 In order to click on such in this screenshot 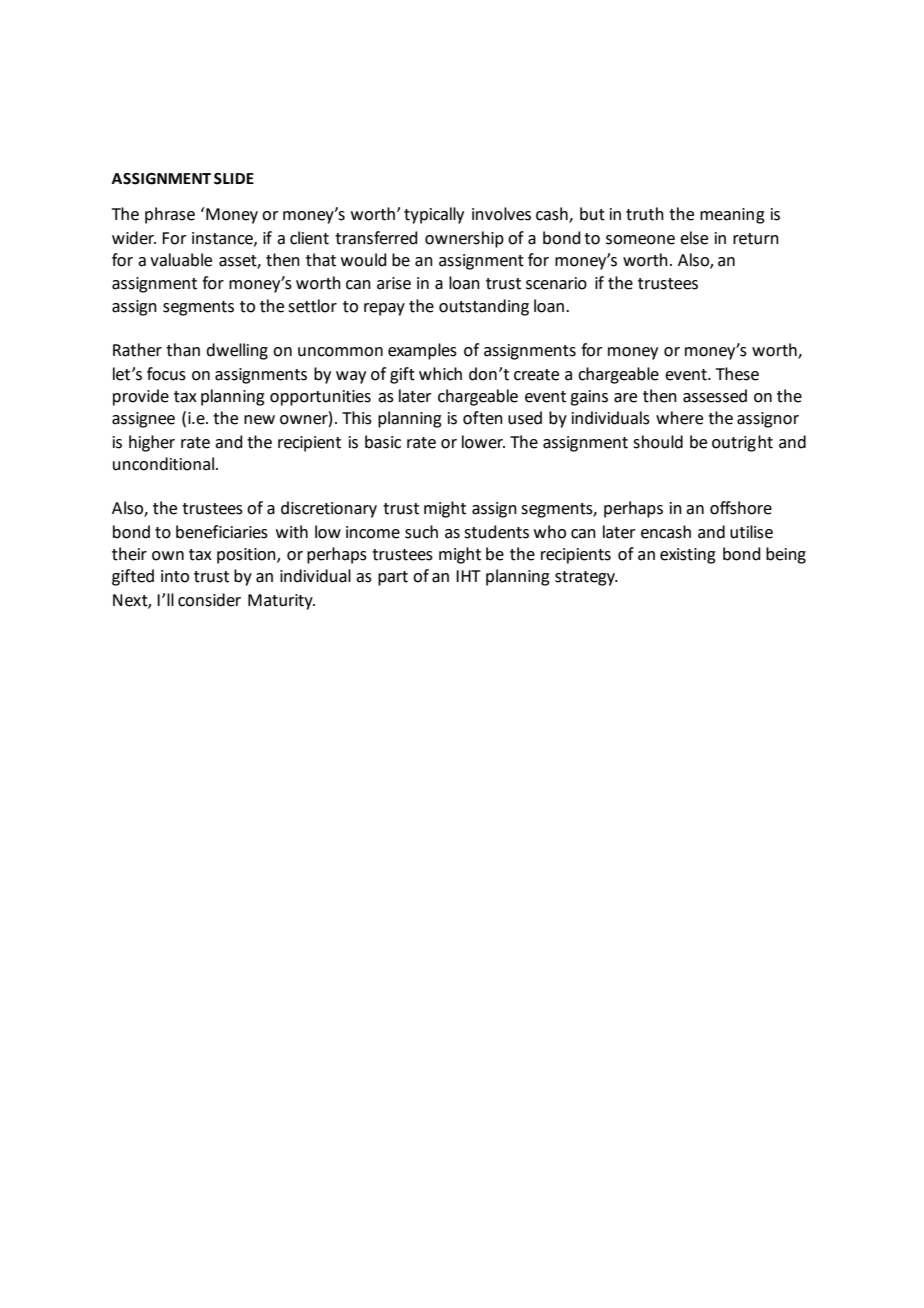, I will do `click(421, 532)`.
